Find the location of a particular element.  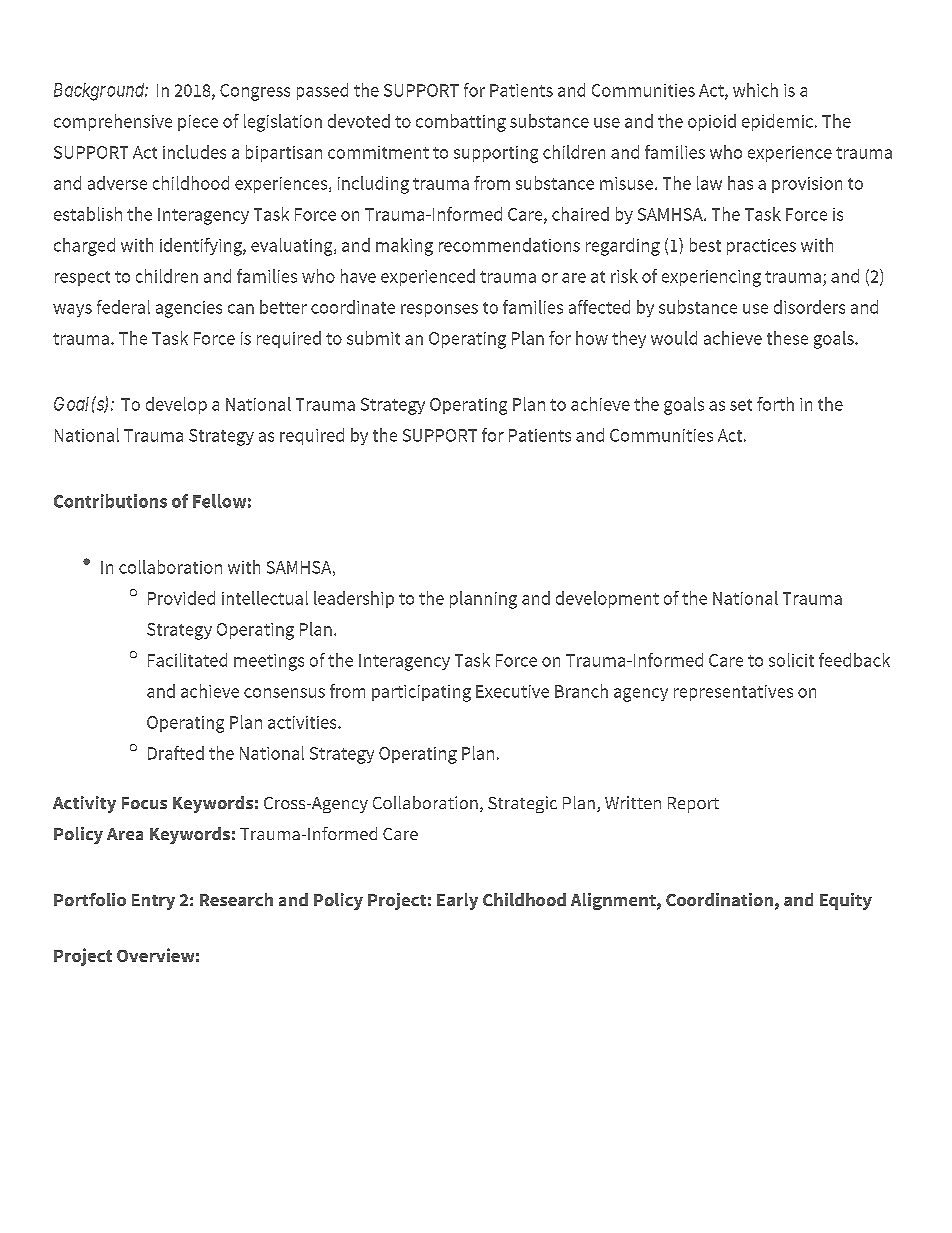

Contributions is located at coordinates (110, 501).
